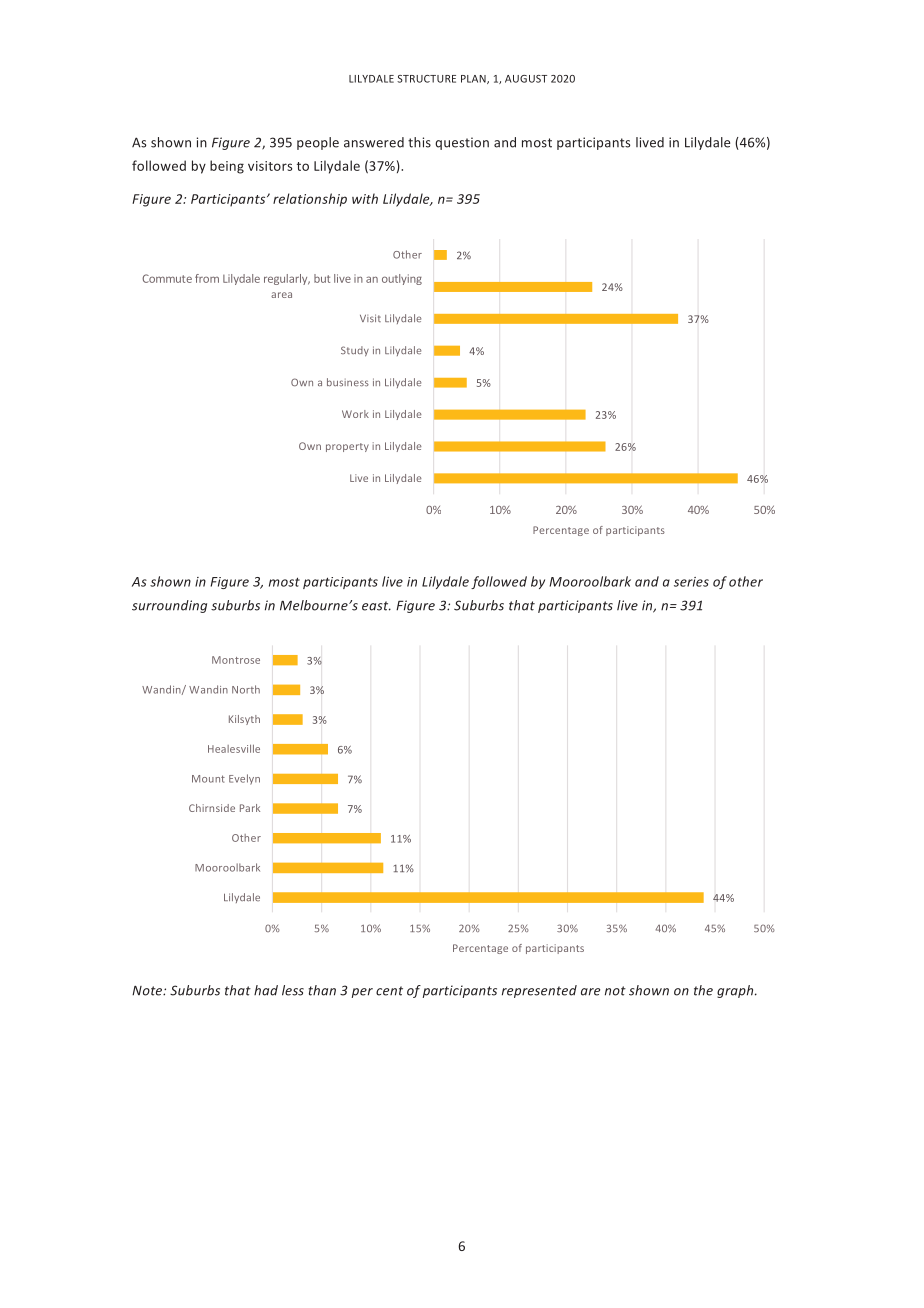 The height and width of the page is (1308, 924). Describe the element at coordinates (250, 808) in the page. I see `Park` at that location.
